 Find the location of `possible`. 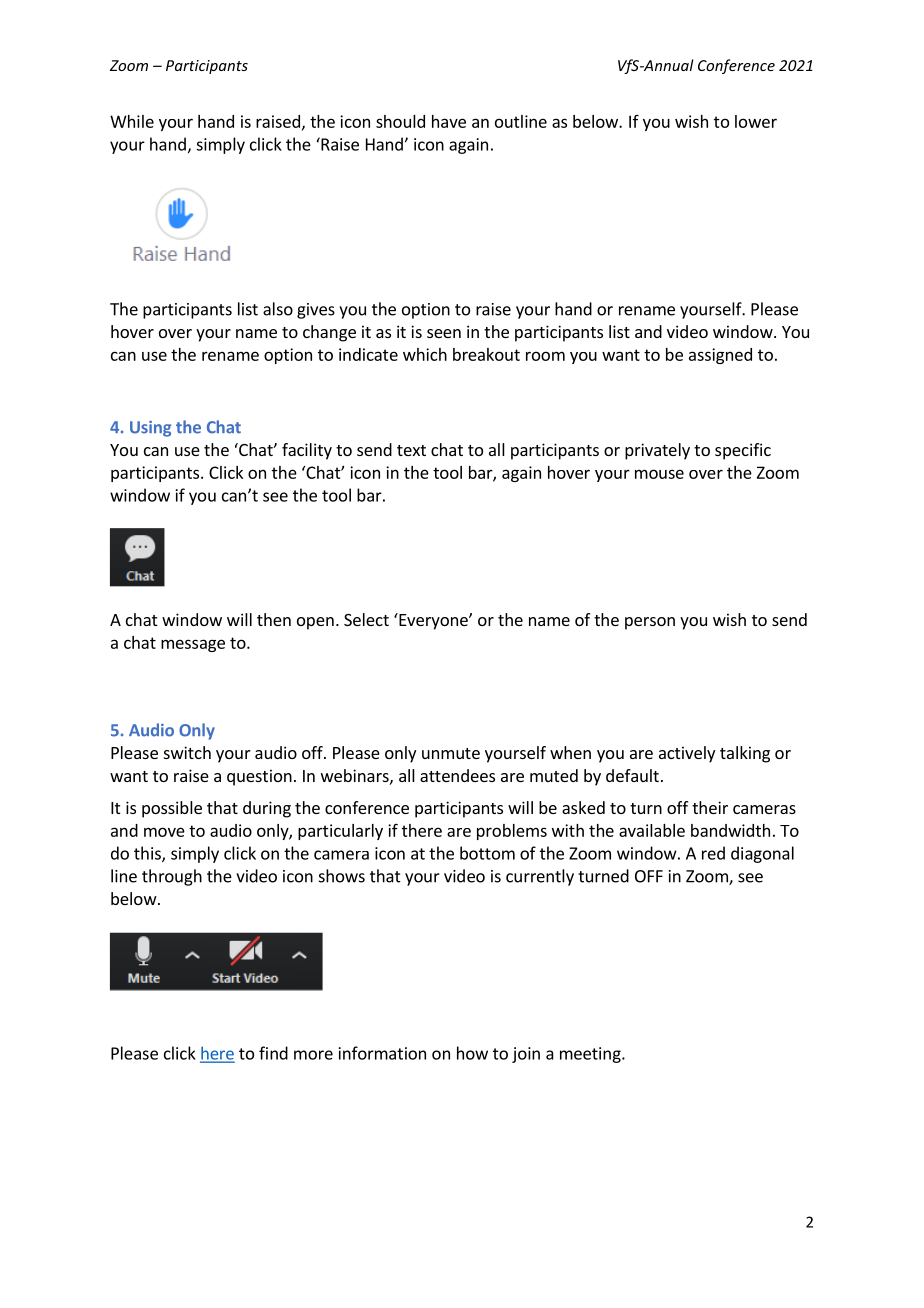

possible is located at coordinates (172, 809).
